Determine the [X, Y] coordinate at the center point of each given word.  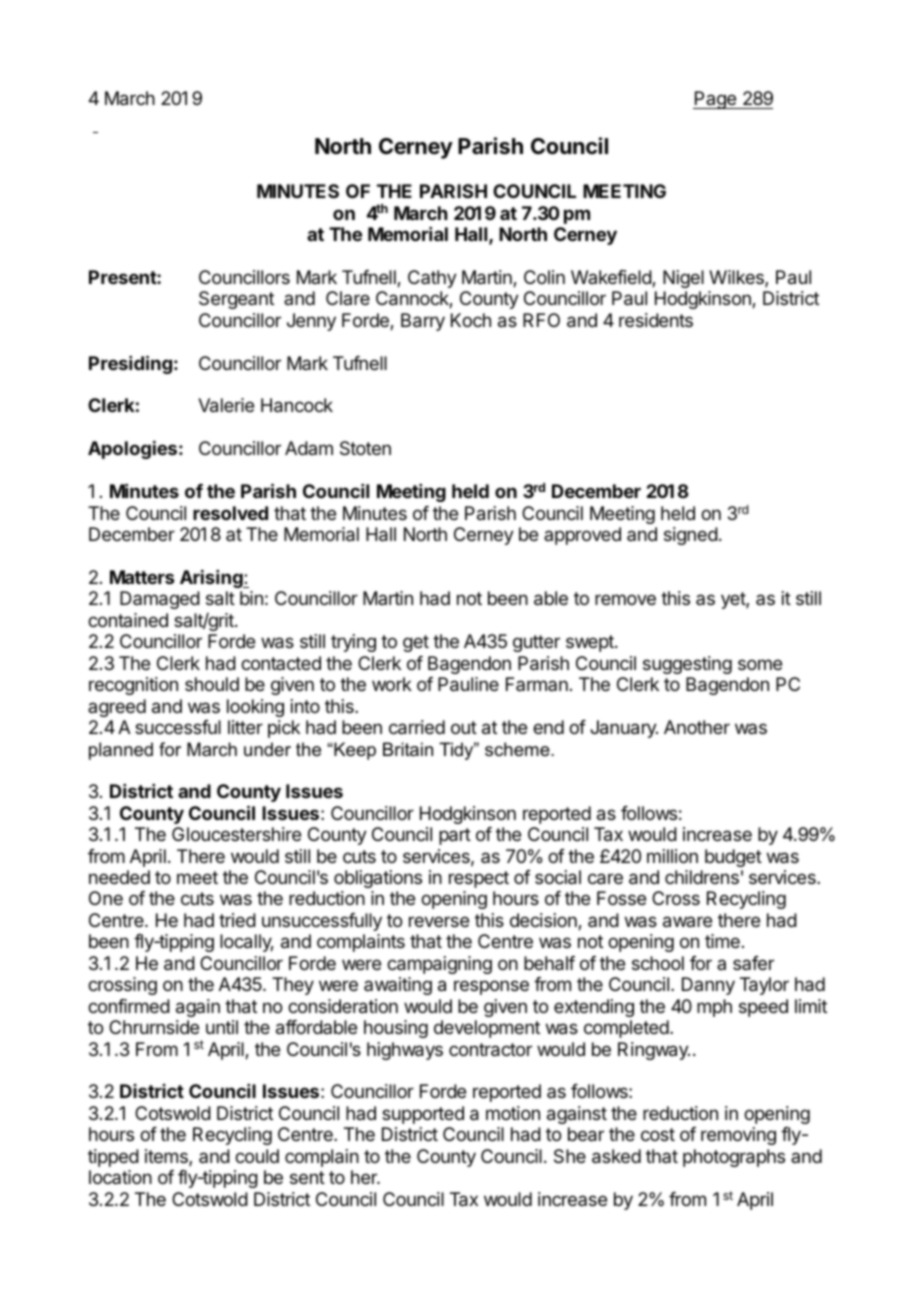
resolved [230, 513]
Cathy [432, 279]
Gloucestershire [236, 834]
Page [716, 100]
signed [691, 536]
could [257, 1156]
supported [423, 1115]
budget [733, 858]
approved [582, 536]
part [455, 836]
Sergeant [236, 300]
